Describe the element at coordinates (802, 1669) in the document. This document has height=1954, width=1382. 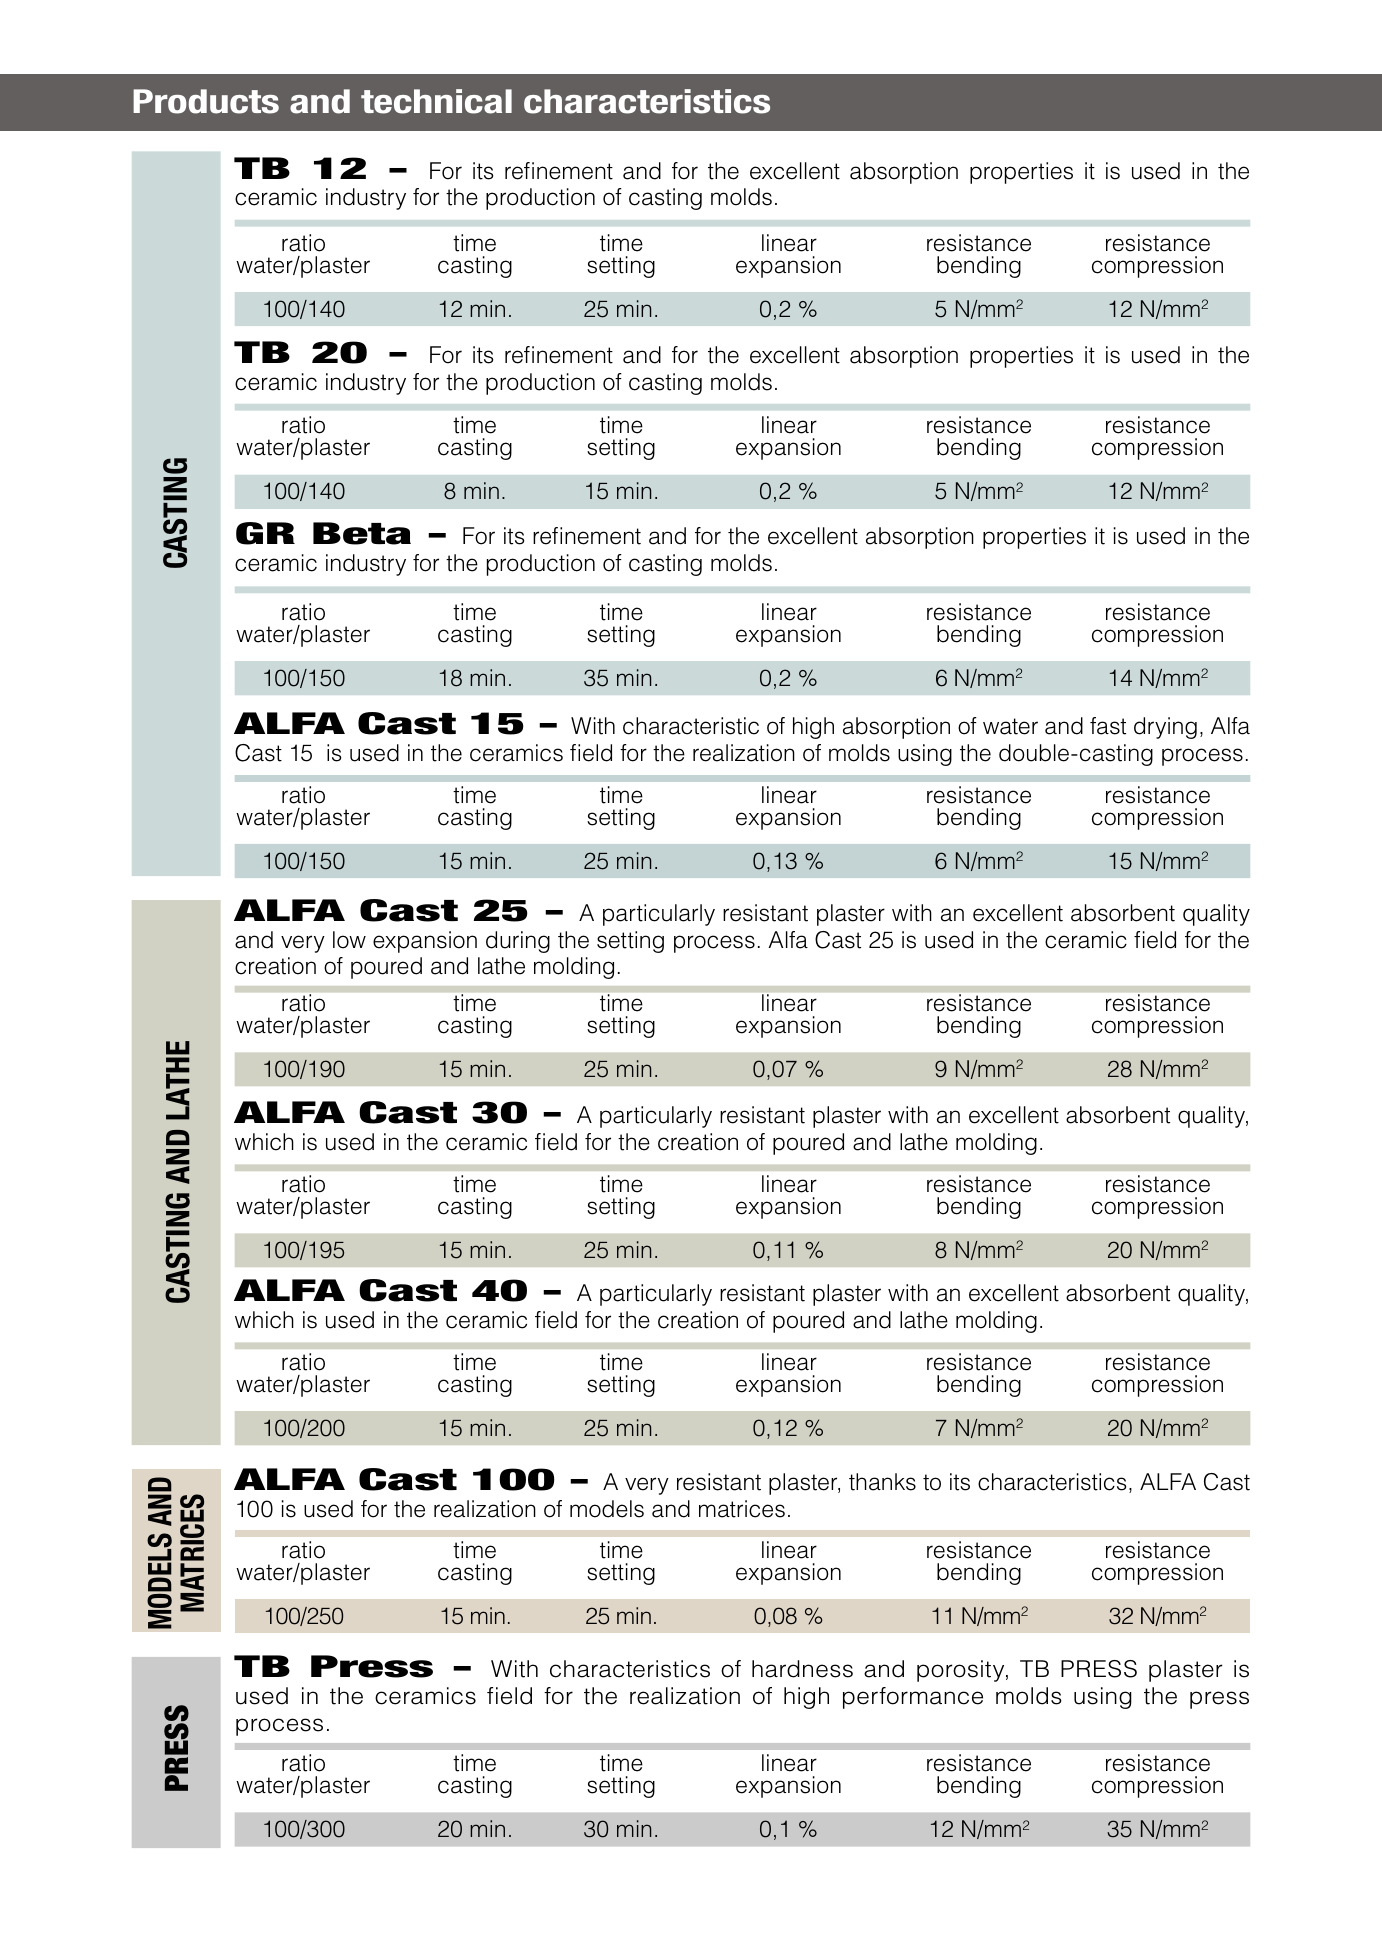
I see `hardness` at that location.
